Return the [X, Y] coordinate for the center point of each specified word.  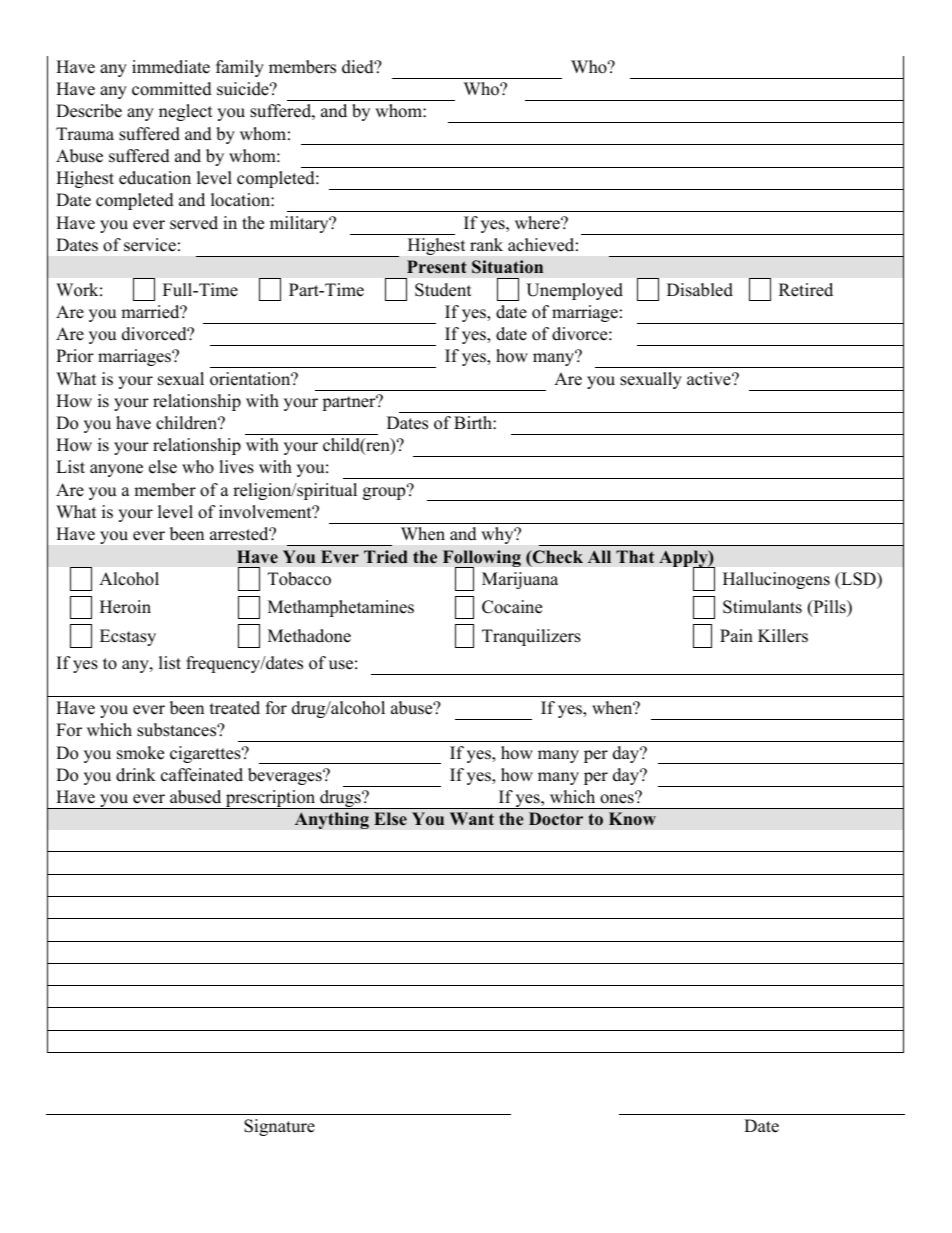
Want [472, 818]
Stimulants [762, 607]
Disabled [700, 290]
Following [482, 560]
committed [172, 89]
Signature [279, 1127]
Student [443, 290]
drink [136, 775]
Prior [75, 356]
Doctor [556, 819]
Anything [332, 820]
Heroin [125, 607]
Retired [806, 290]
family [240, 68]
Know [632, 819]
